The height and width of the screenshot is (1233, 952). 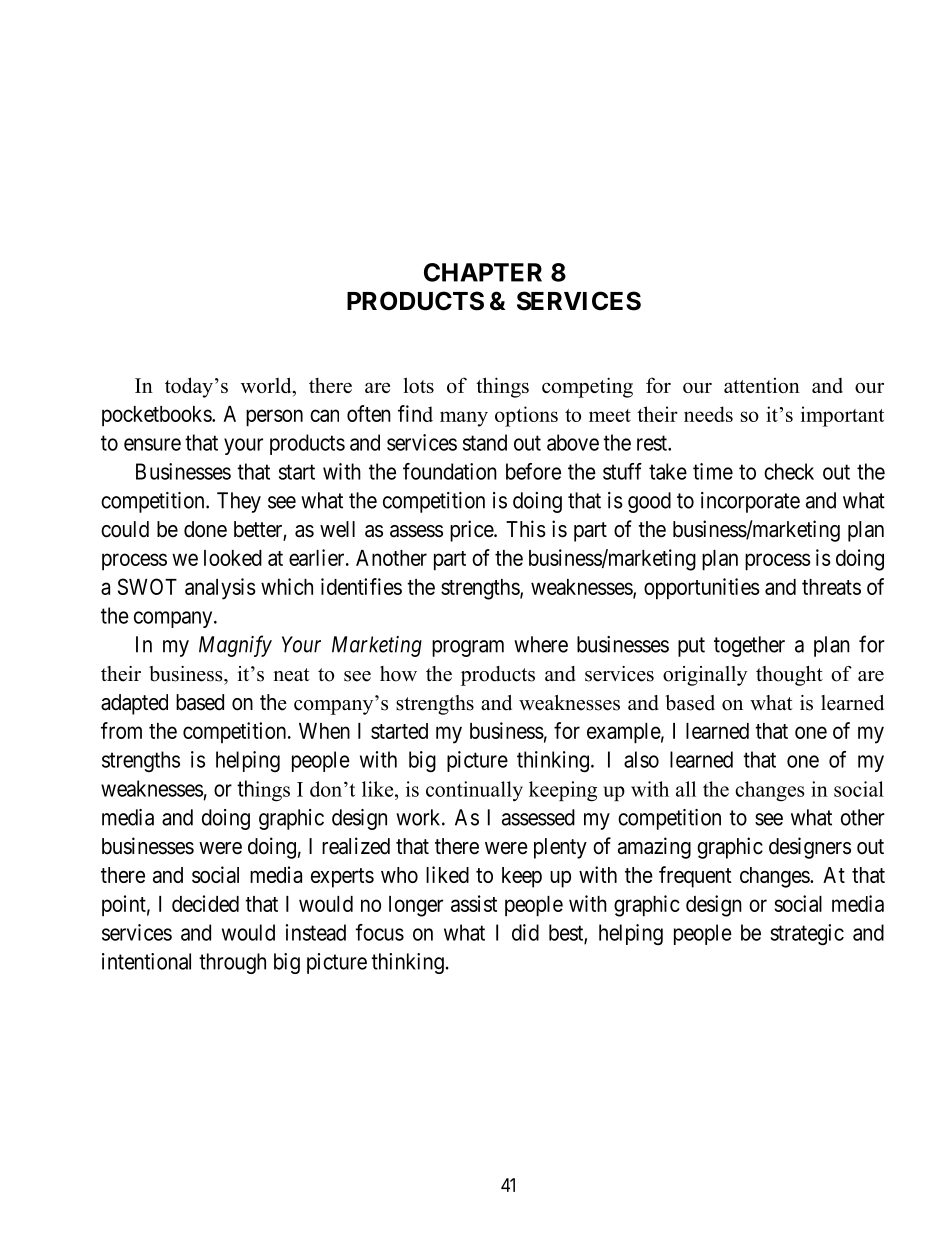 I want to click on continually, so click(x=474, y=791).
